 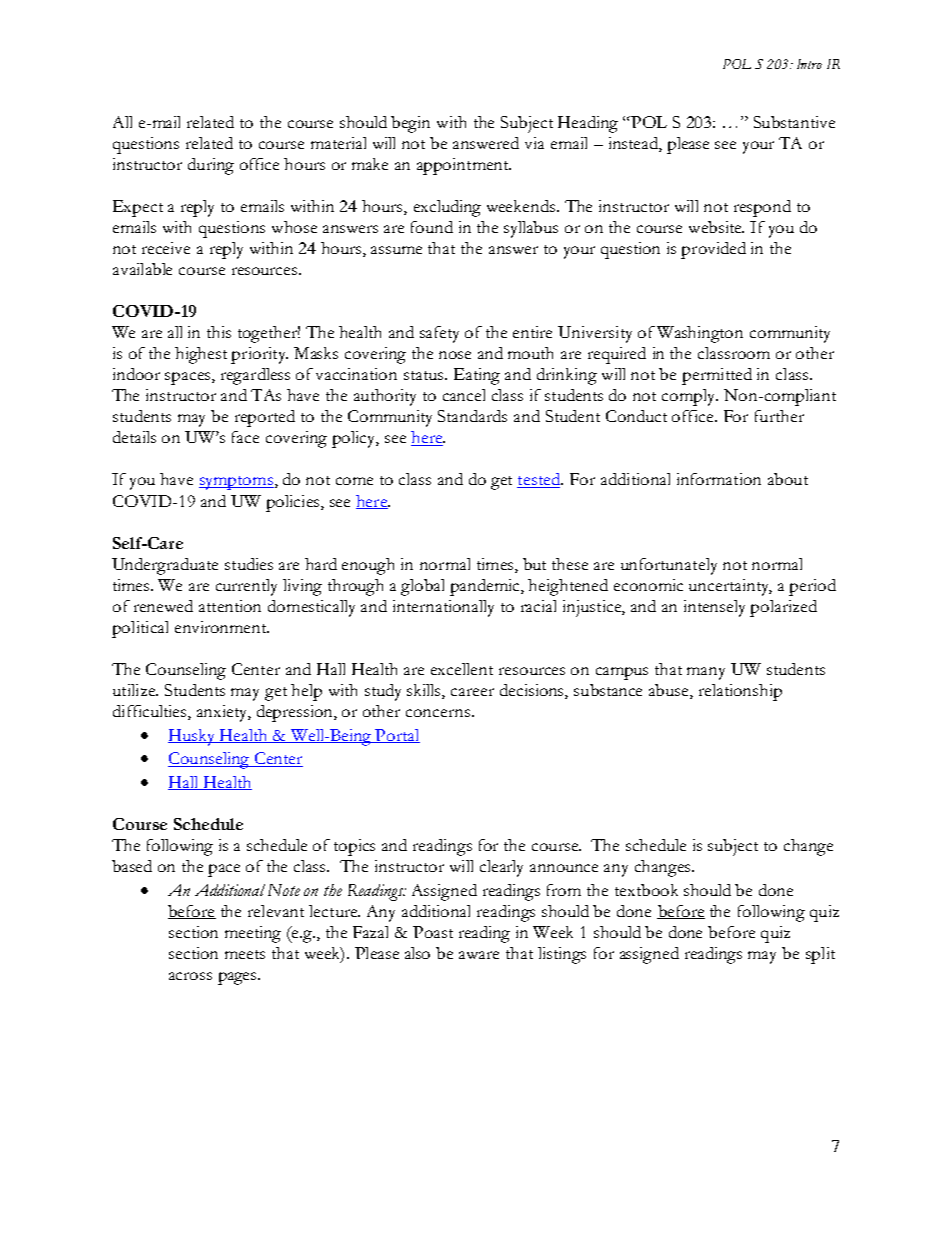 What do you see at coordinates (211, 166) in the screenshot?
I see `during` at bounding box center [211, 166].
